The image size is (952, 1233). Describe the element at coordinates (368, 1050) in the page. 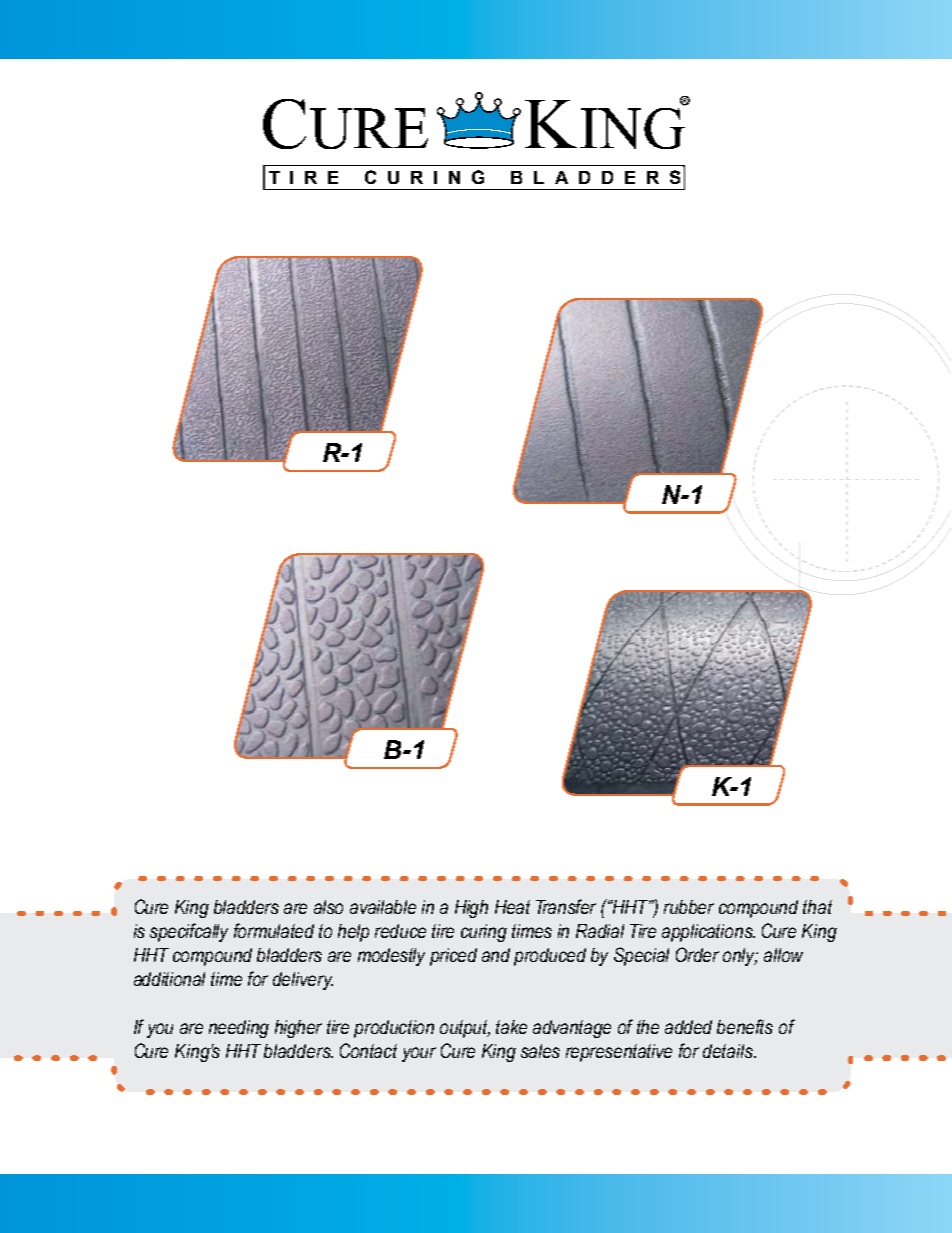

I see `Contact` at that location.
